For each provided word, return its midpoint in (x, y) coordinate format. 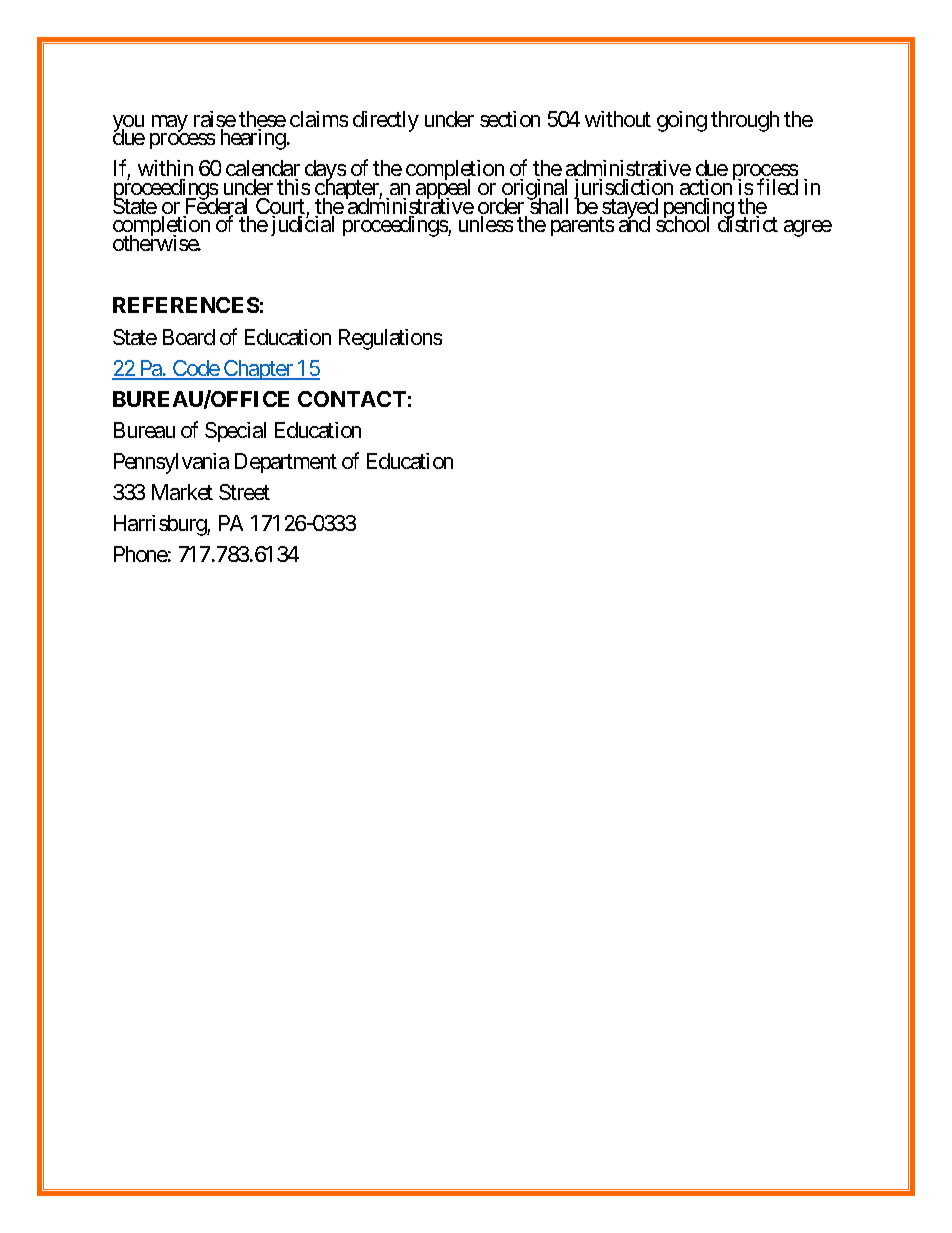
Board (189, 337)
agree (808, 228)
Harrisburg (161, 525)
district (748, 224)
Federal (216, 207)
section (510, 119)
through (745, 121)
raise (215, 120)
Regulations (390, 339)
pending (697, 210)
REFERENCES (186, 305)
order (502, 207)
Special (235, 432)
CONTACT (352, 399)
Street (244, 492)
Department (286, 463)
